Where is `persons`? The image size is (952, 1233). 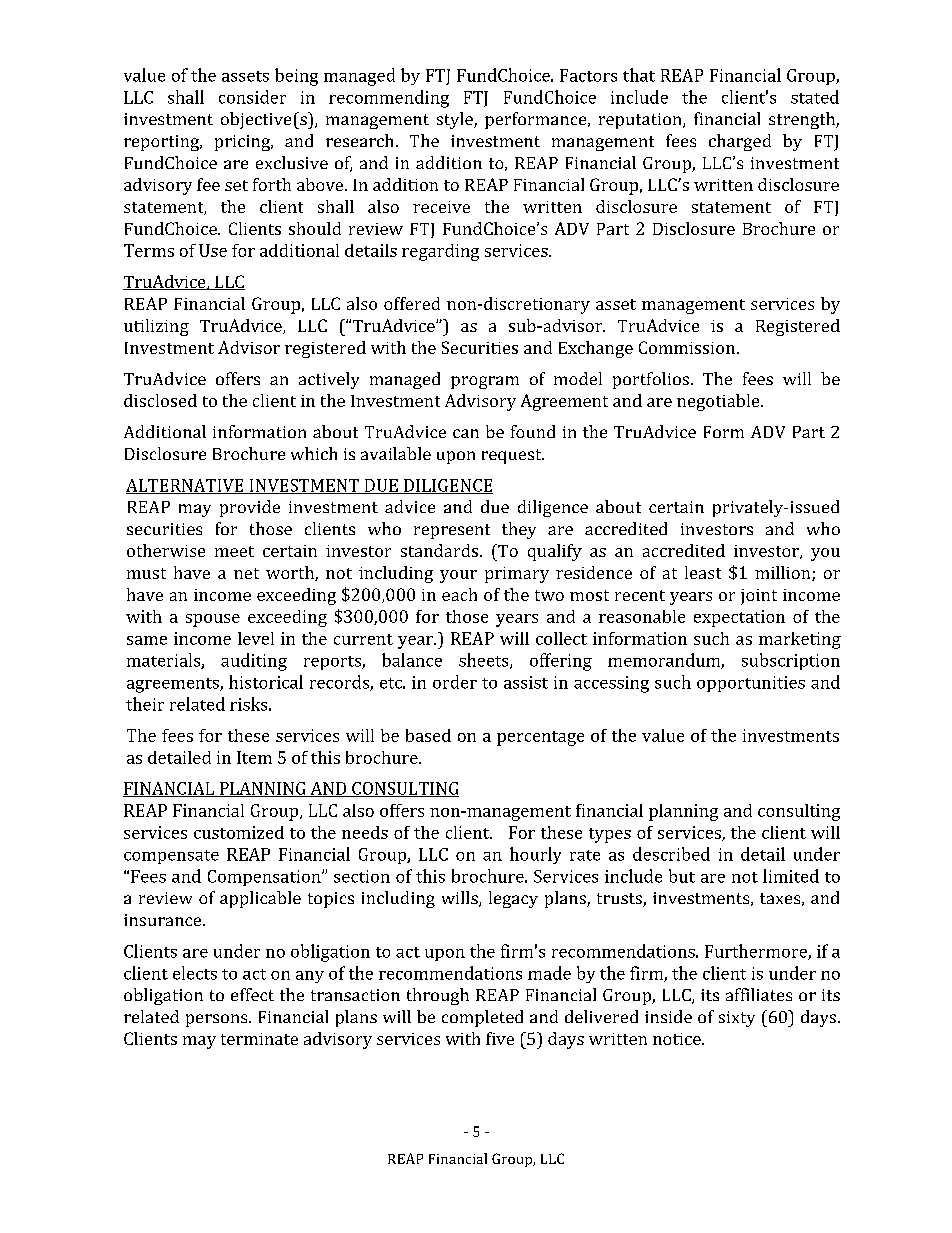
persons is located at coordinates (218, 1020).
